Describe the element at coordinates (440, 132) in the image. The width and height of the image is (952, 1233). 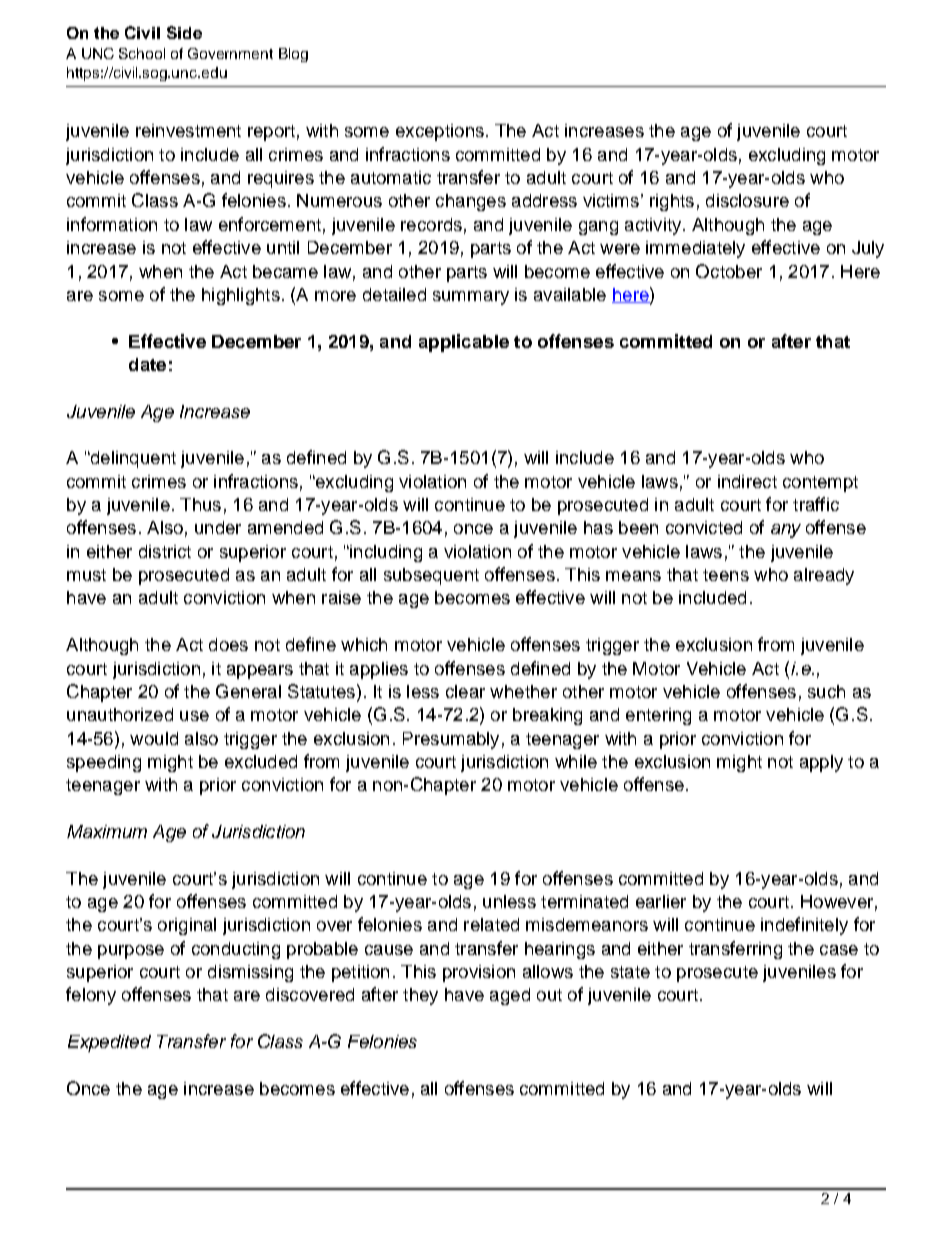
I see `exceptions` at that location.
